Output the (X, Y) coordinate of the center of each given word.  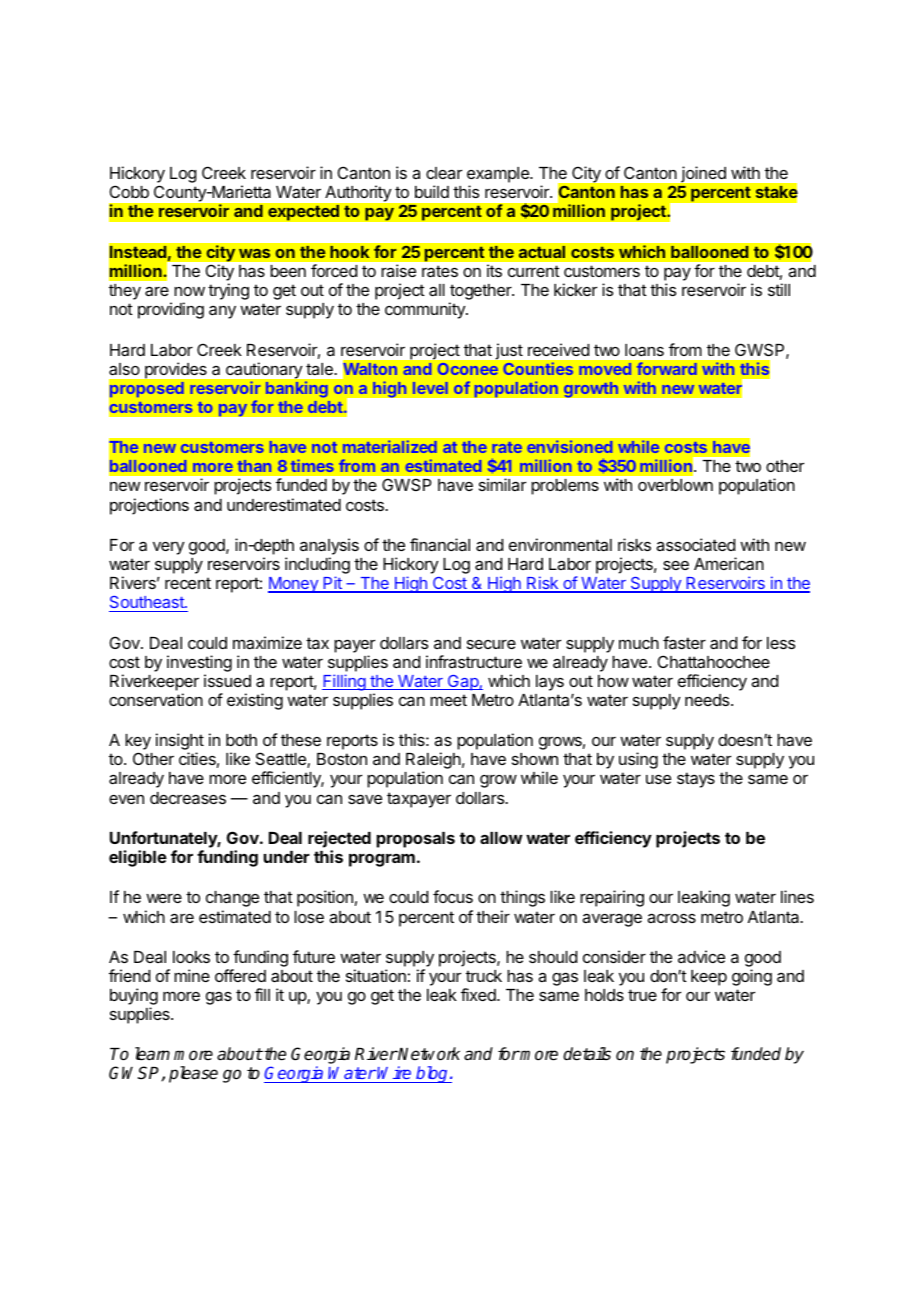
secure (491, 644)
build (432, 191)
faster (684, 642)
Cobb (129, 191)
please (193, 1074)
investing (199, 663)
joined (702, 176)
